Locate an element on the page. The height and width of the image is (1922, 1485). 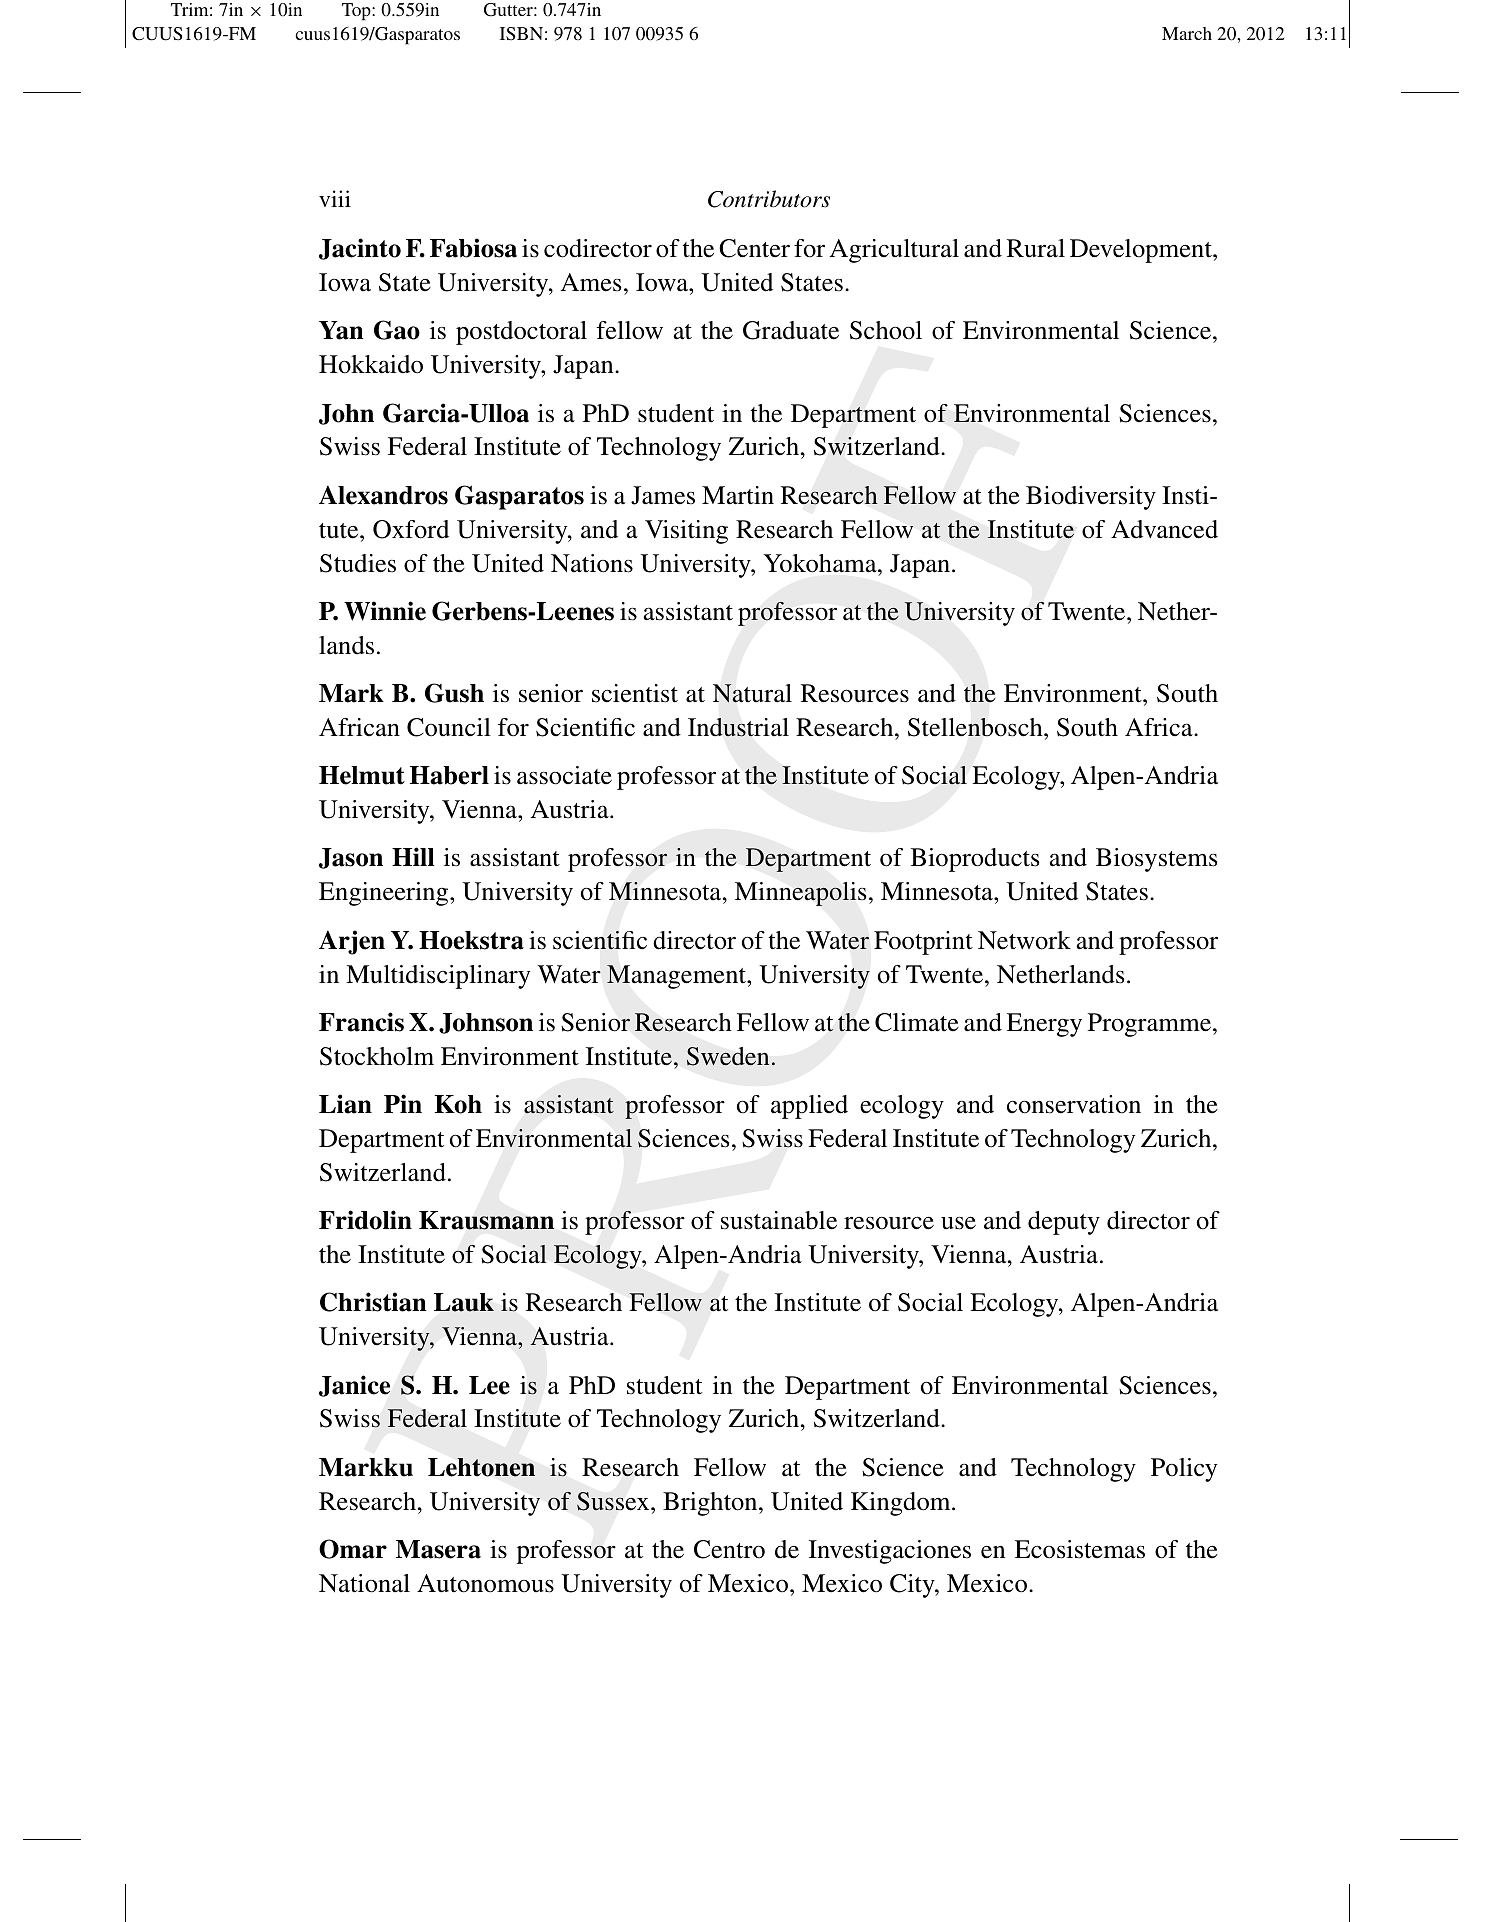
Centro is located at coordinates (729, 1549).
